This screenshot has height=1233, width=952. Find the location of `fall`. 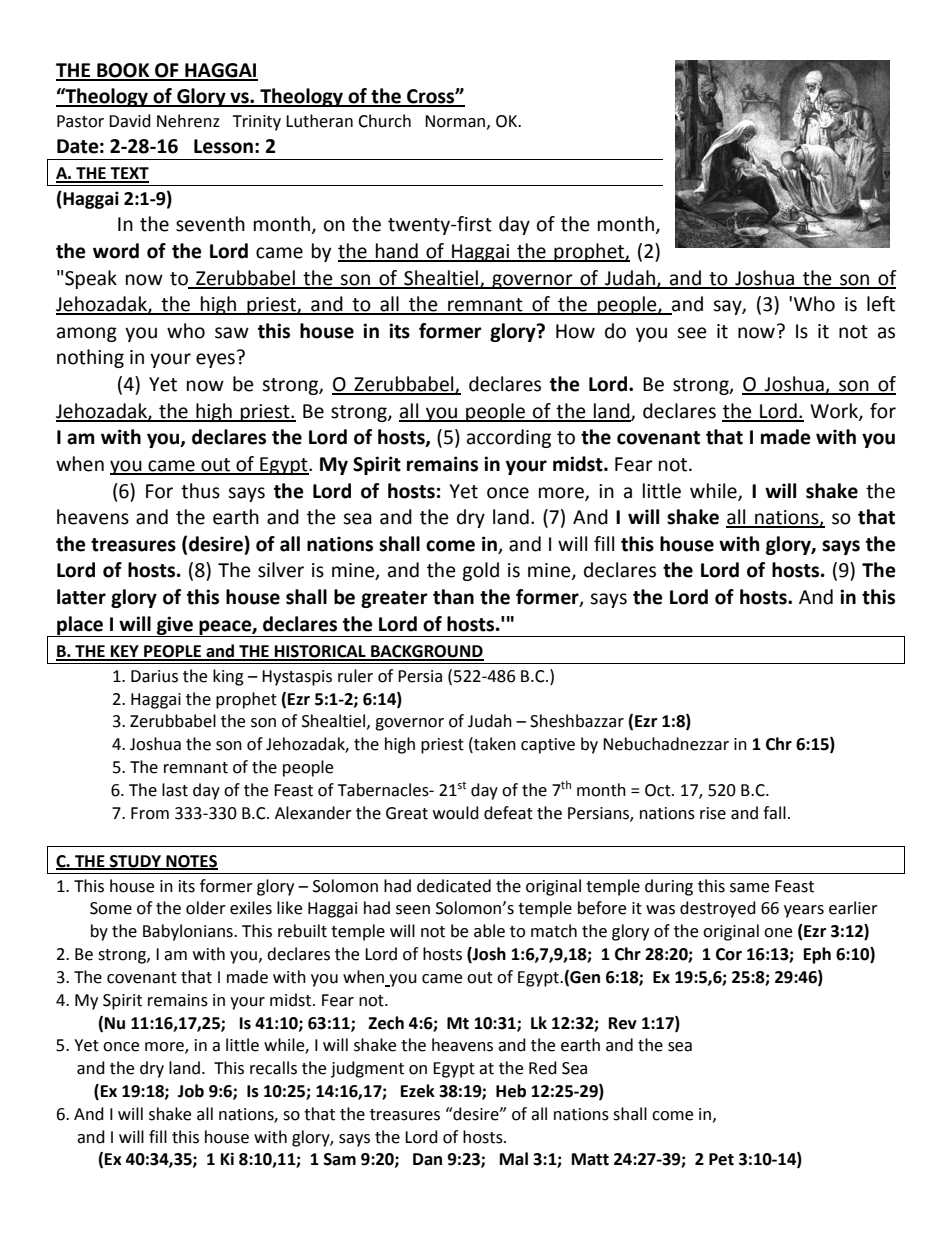

fall is located at coordinates (774, 813).
